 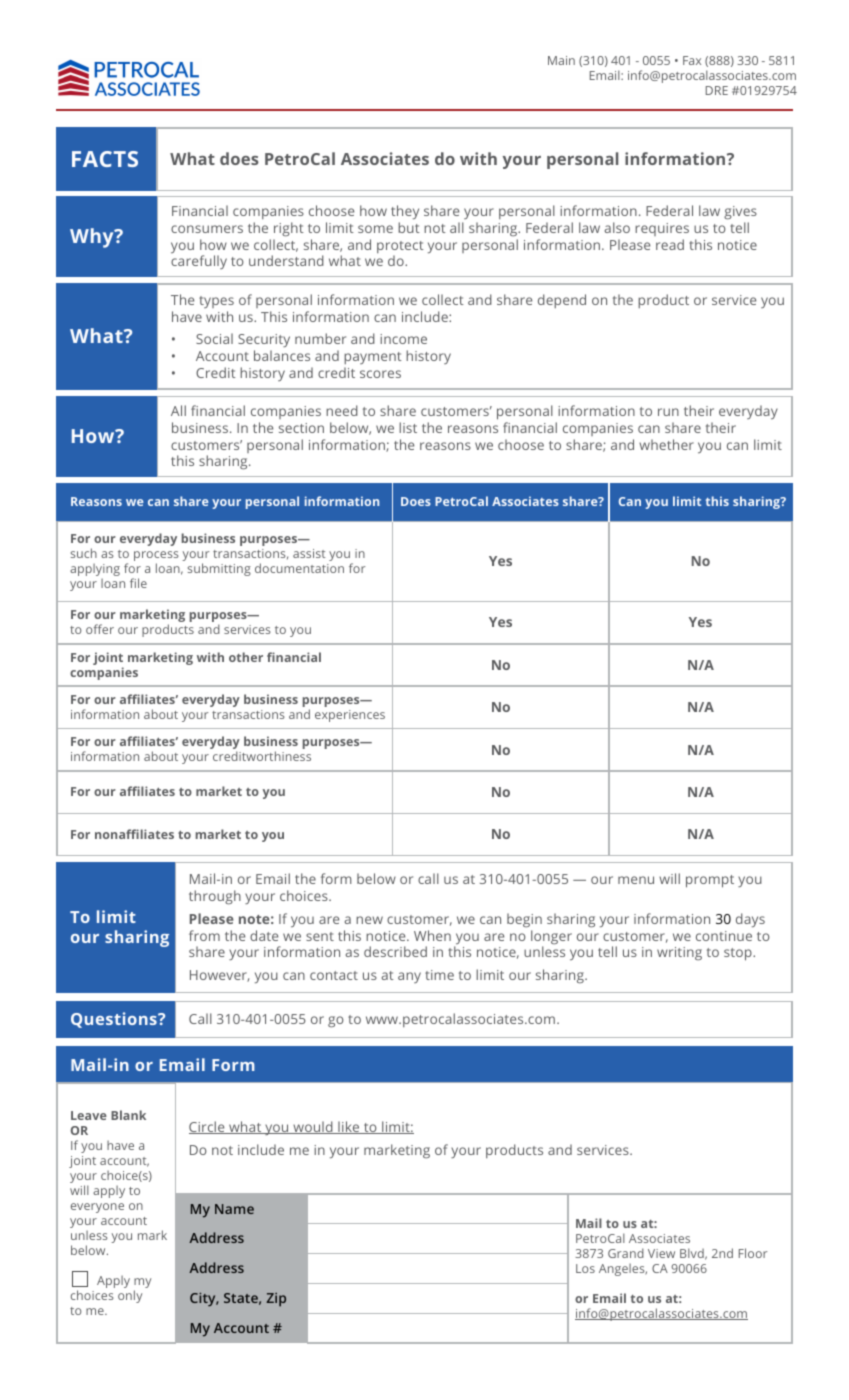 What do you see at coordinates (105, 159) in the screenshot?
I see `FACTS` at bounding box center [105, 159].
